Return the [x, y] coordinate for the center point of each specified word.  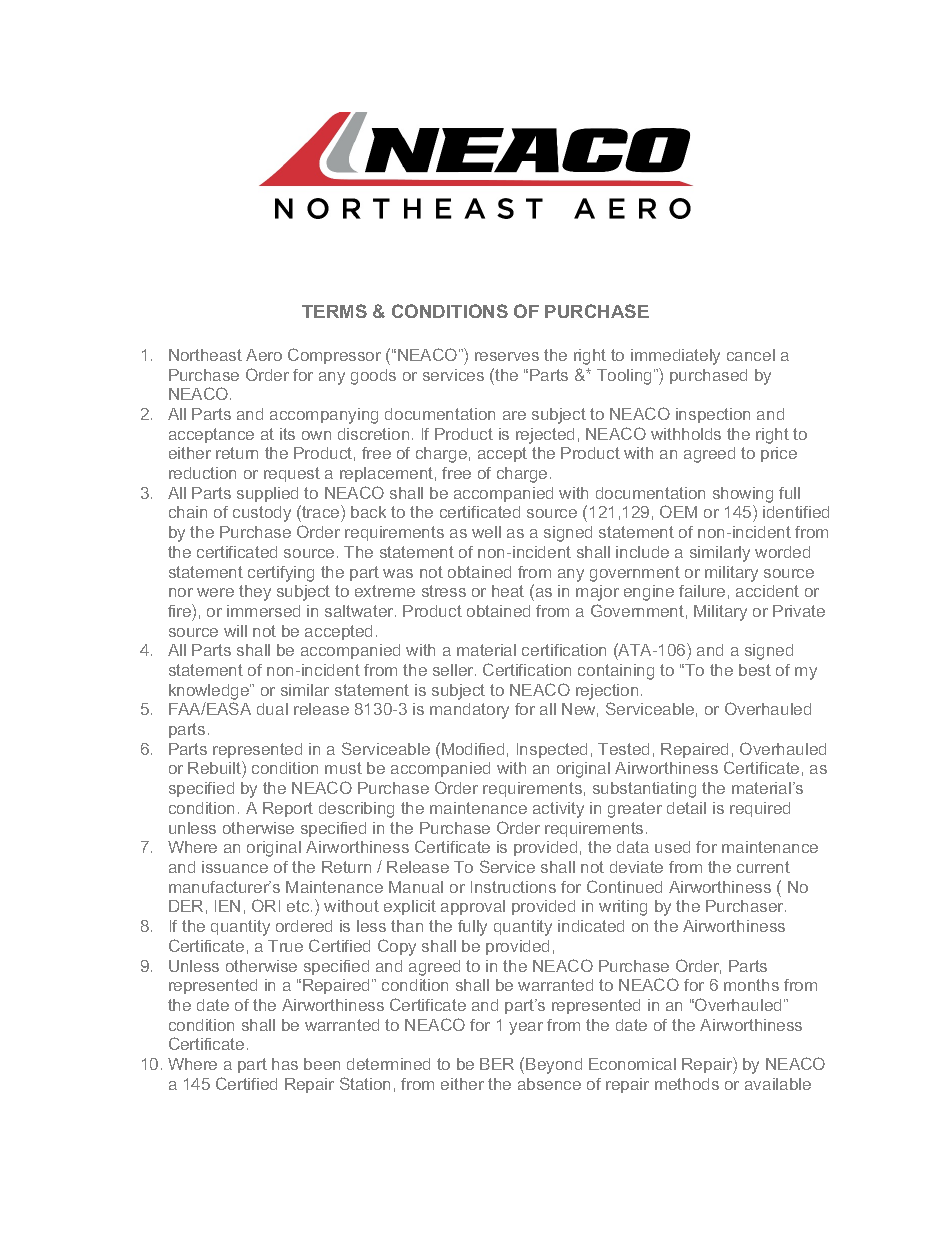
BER [497, 1064]
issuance [235, 867]
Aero [264, 355]
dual [272, 709]
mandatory [469, 711]
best [755, 670]
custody [262, 514]
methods [687, 1084]
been [322, 1064]
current [763, 867]
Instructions [513, 887]
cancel [751, 355]
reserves [507, 356]
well [486, 532]
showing [743, 496]
